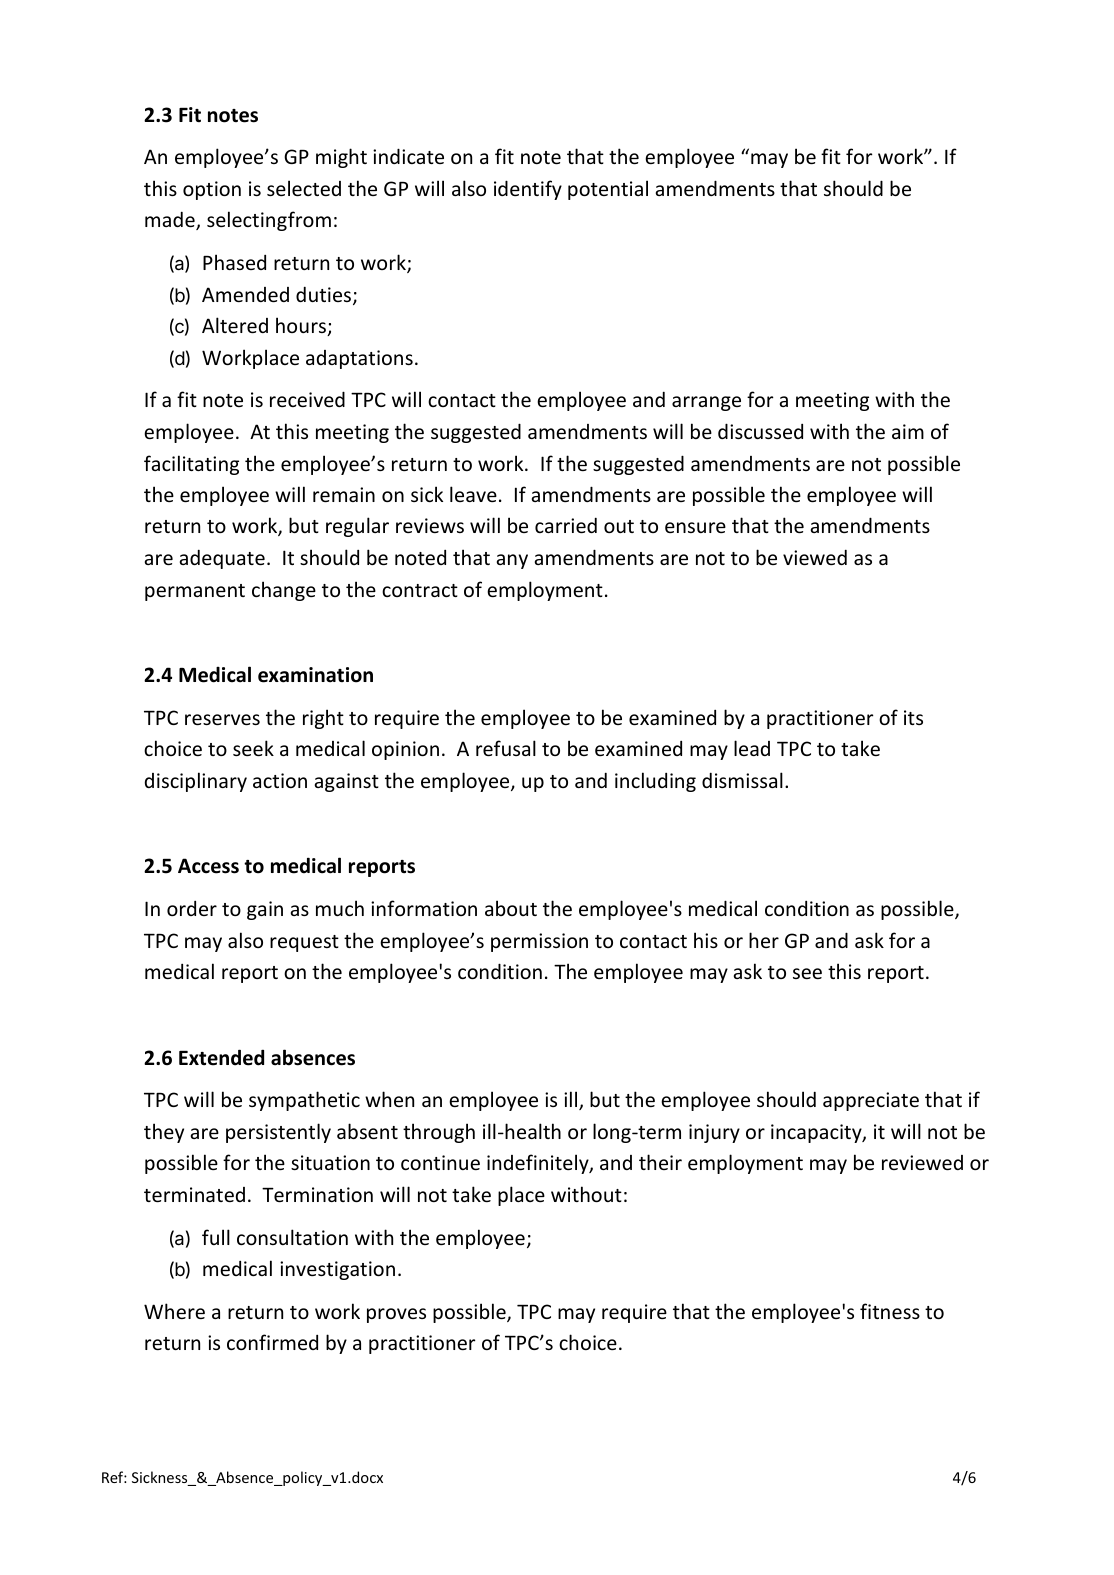  Describe the element at coordinates (191, 465) in the screenshot. I see `facilitating` at that location.
